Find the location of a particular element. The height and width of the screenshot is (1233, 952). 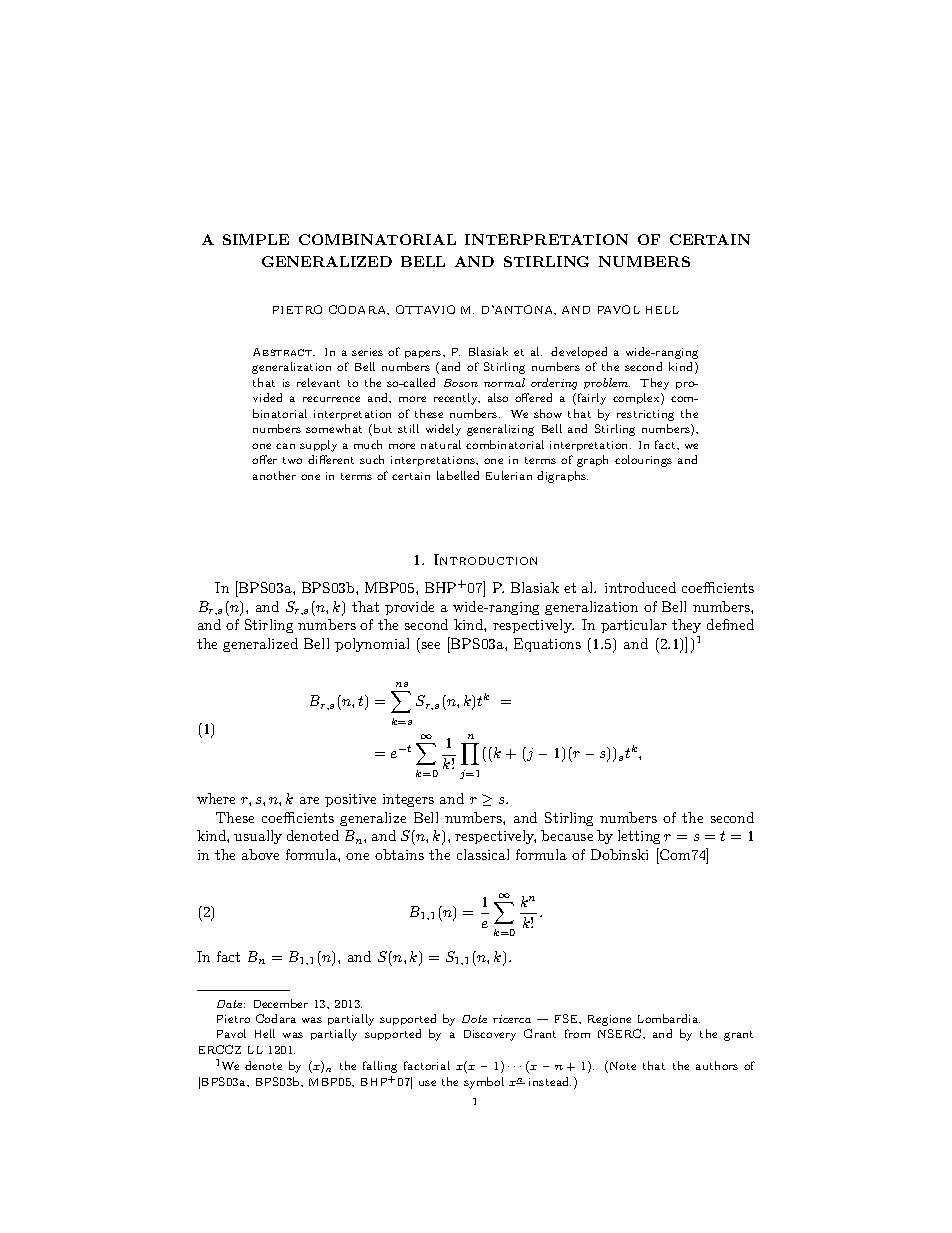

classical is located at coordinates (483, 854).
